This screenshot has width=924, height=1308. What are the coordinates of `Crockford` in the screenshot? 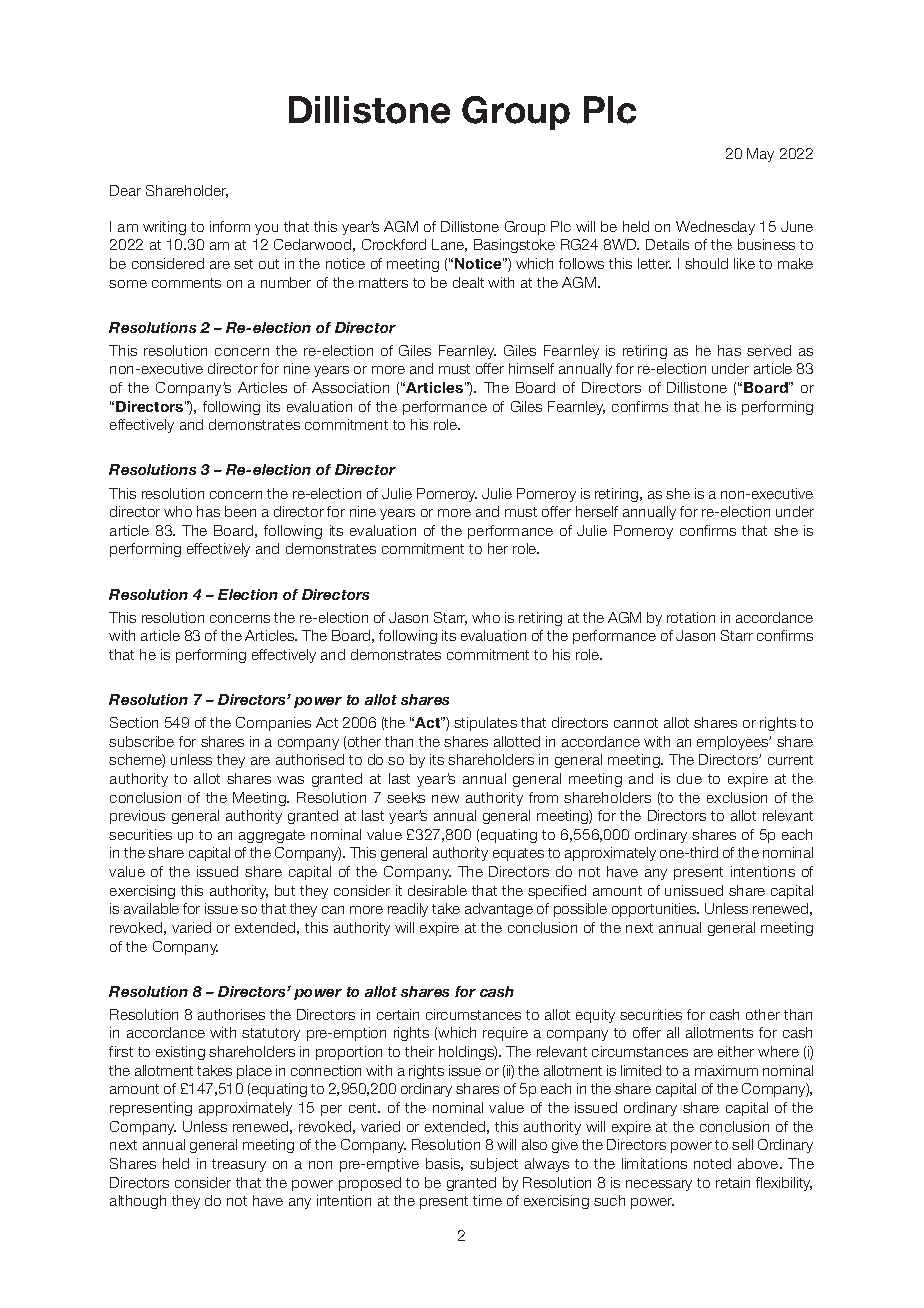 It's located at (394, 244).
